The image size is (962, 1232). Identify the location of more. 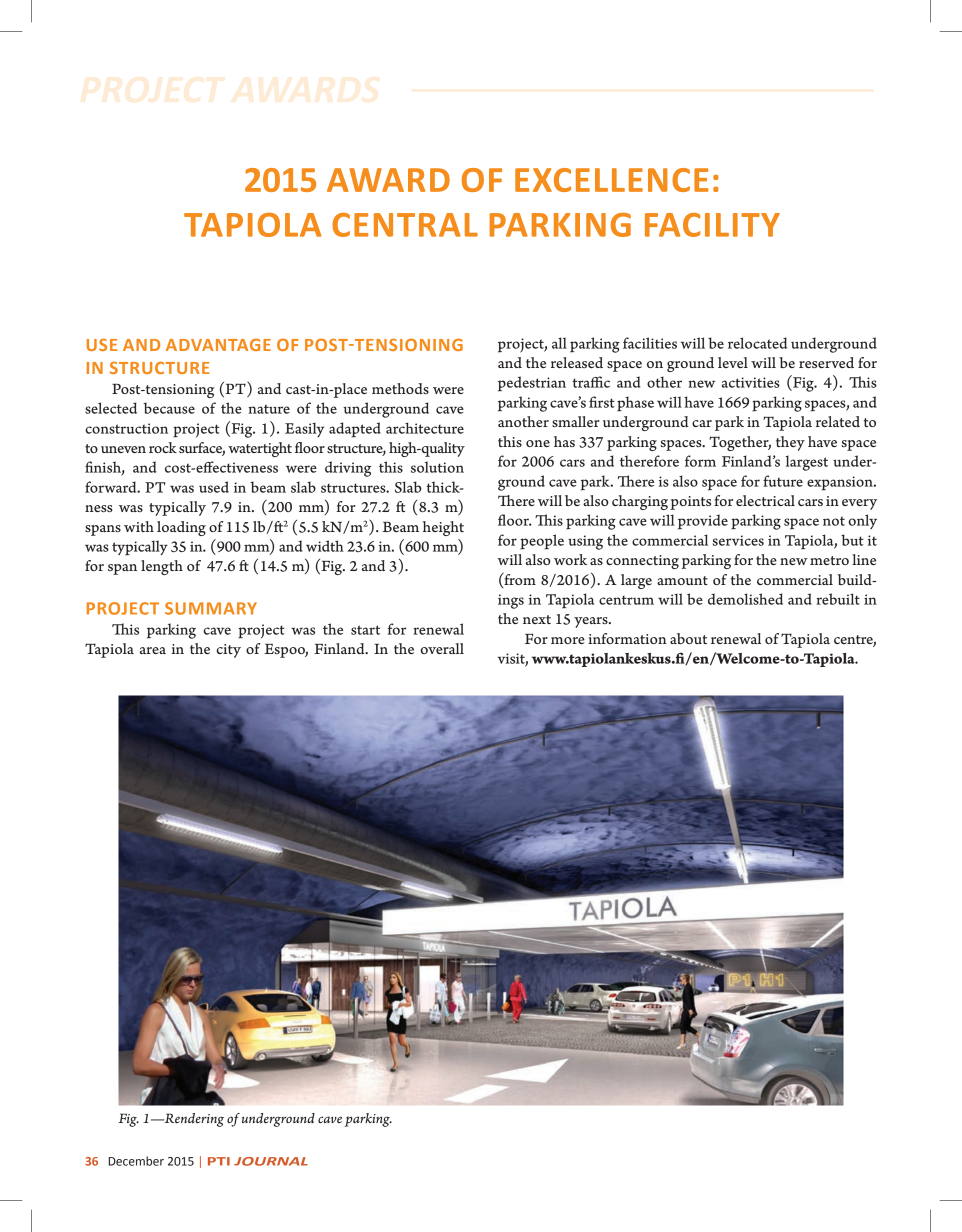
(568, 640).
